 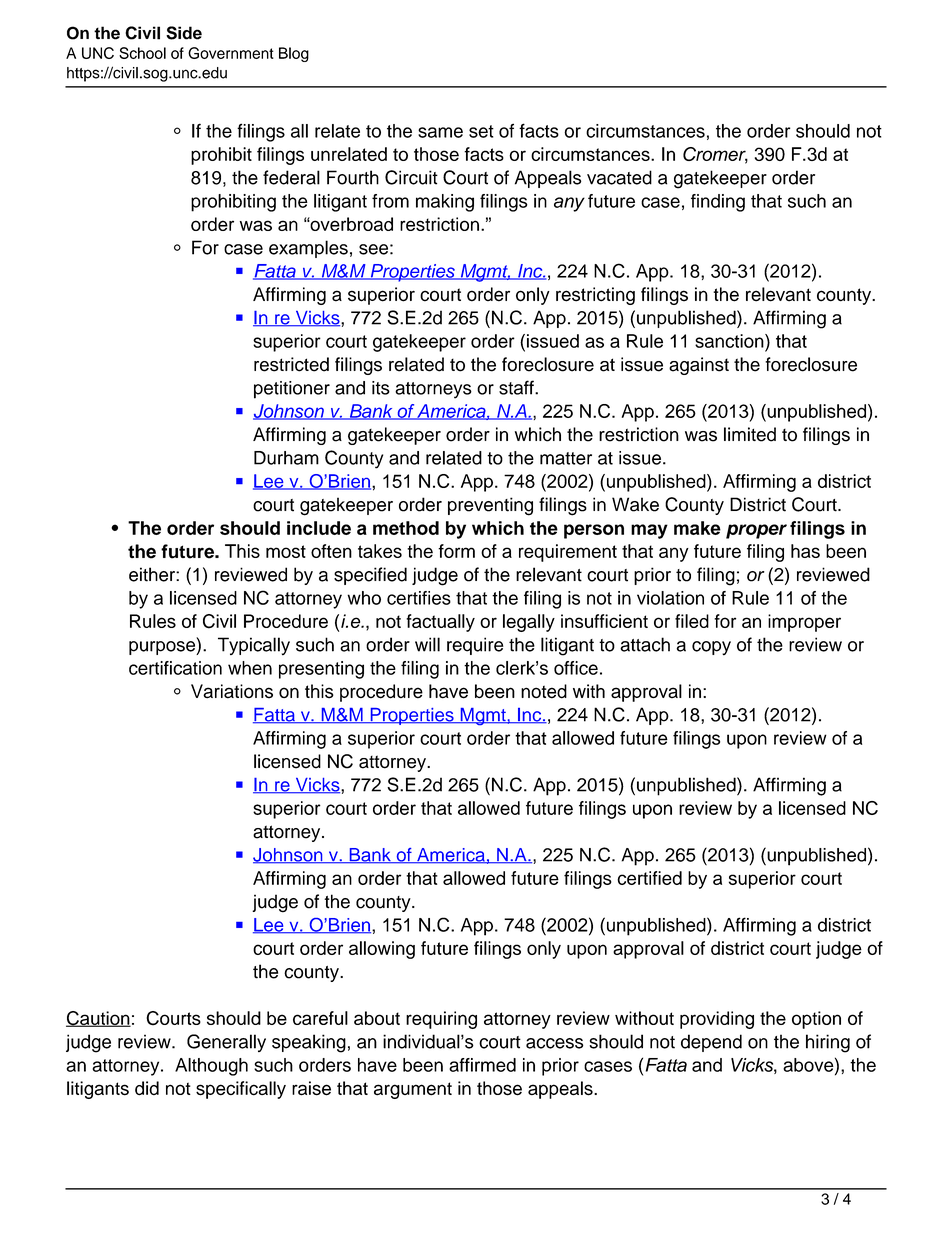 I want to click on finding, so click(x=718, y=203).
